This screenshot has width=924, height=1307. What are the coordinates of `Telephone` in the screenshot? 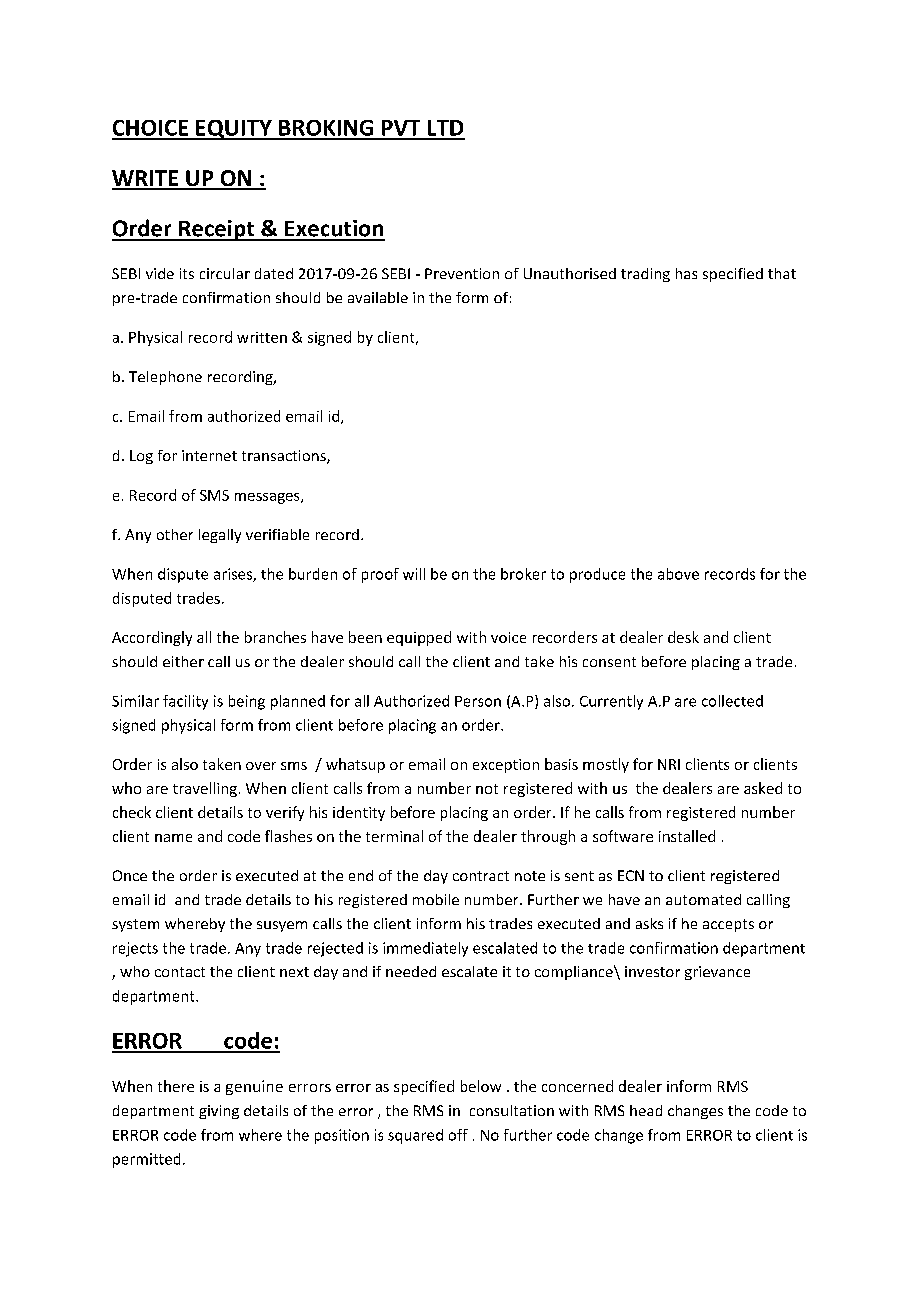 It's located at (165, 378).
